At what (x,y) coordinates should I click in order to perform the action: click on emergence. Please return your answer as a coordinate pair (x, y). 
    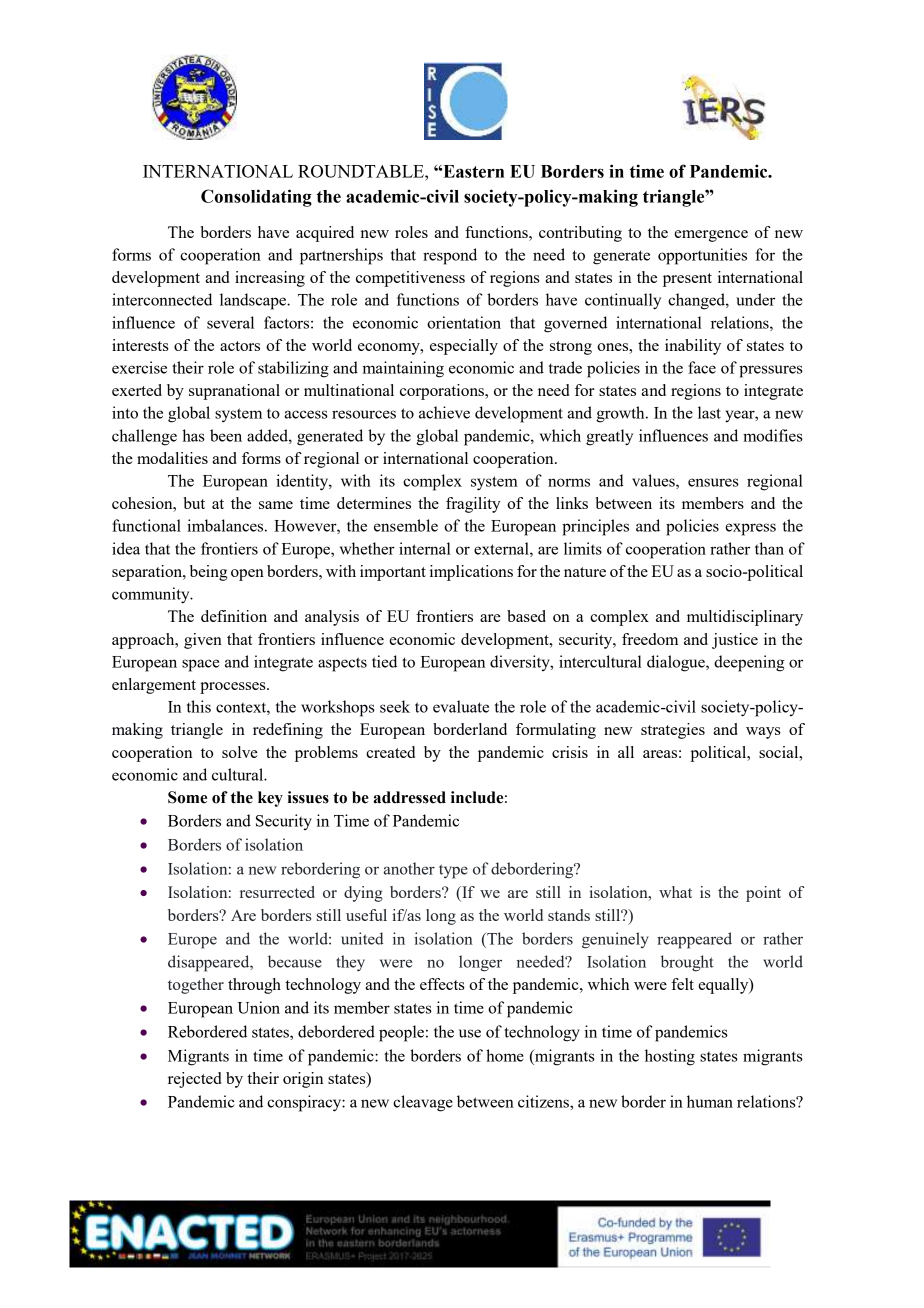
    Looking at the image, I should click on (711, 236).
